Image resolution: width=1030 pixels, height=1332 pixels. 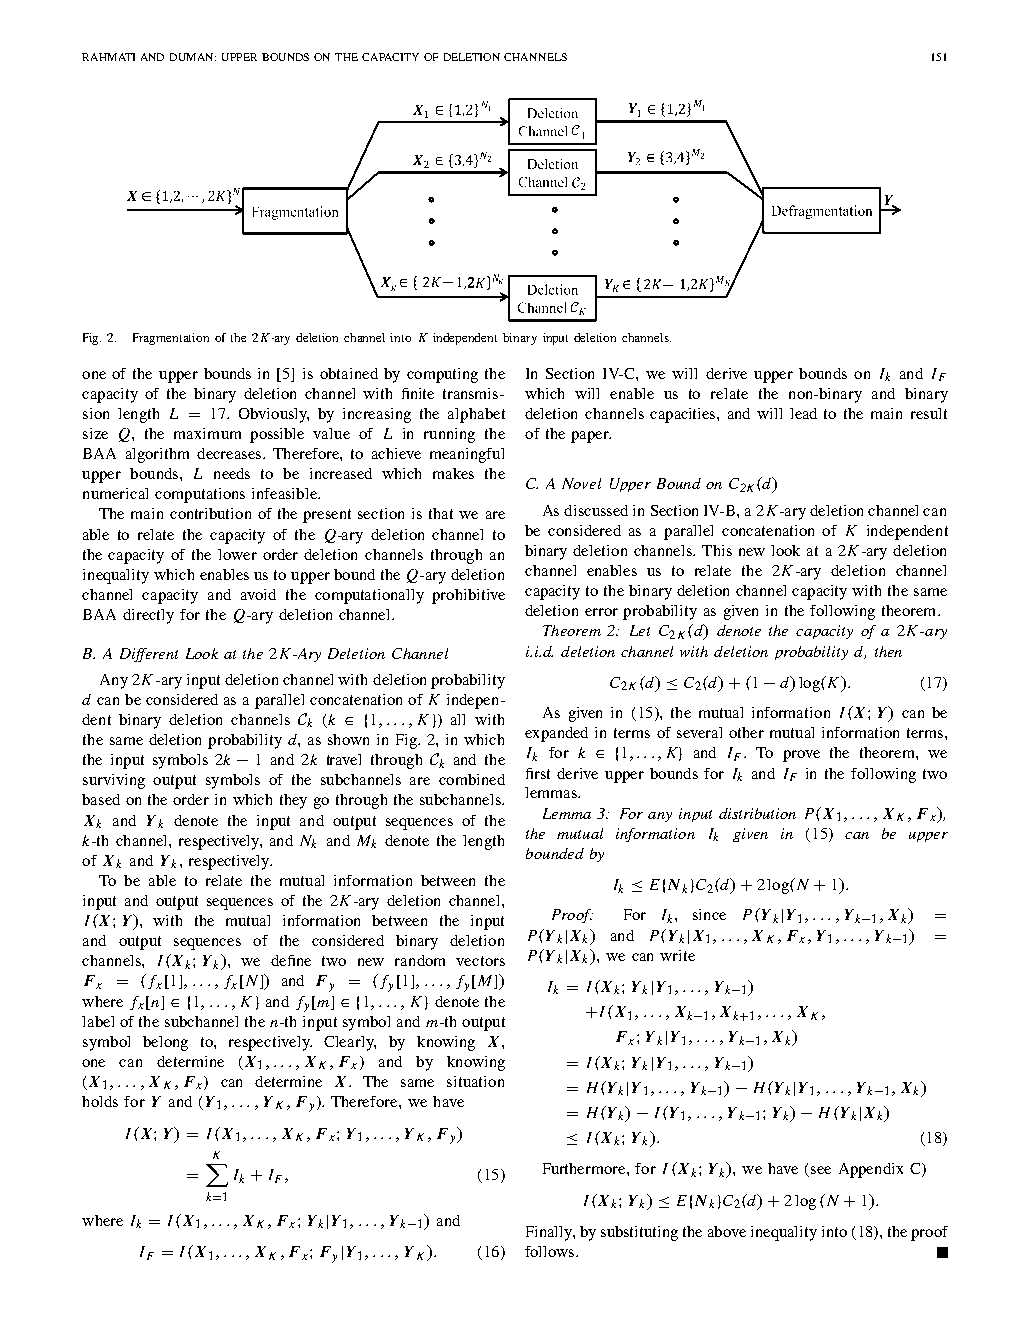 I want to click on surviving, so click(x=114, y=781).
